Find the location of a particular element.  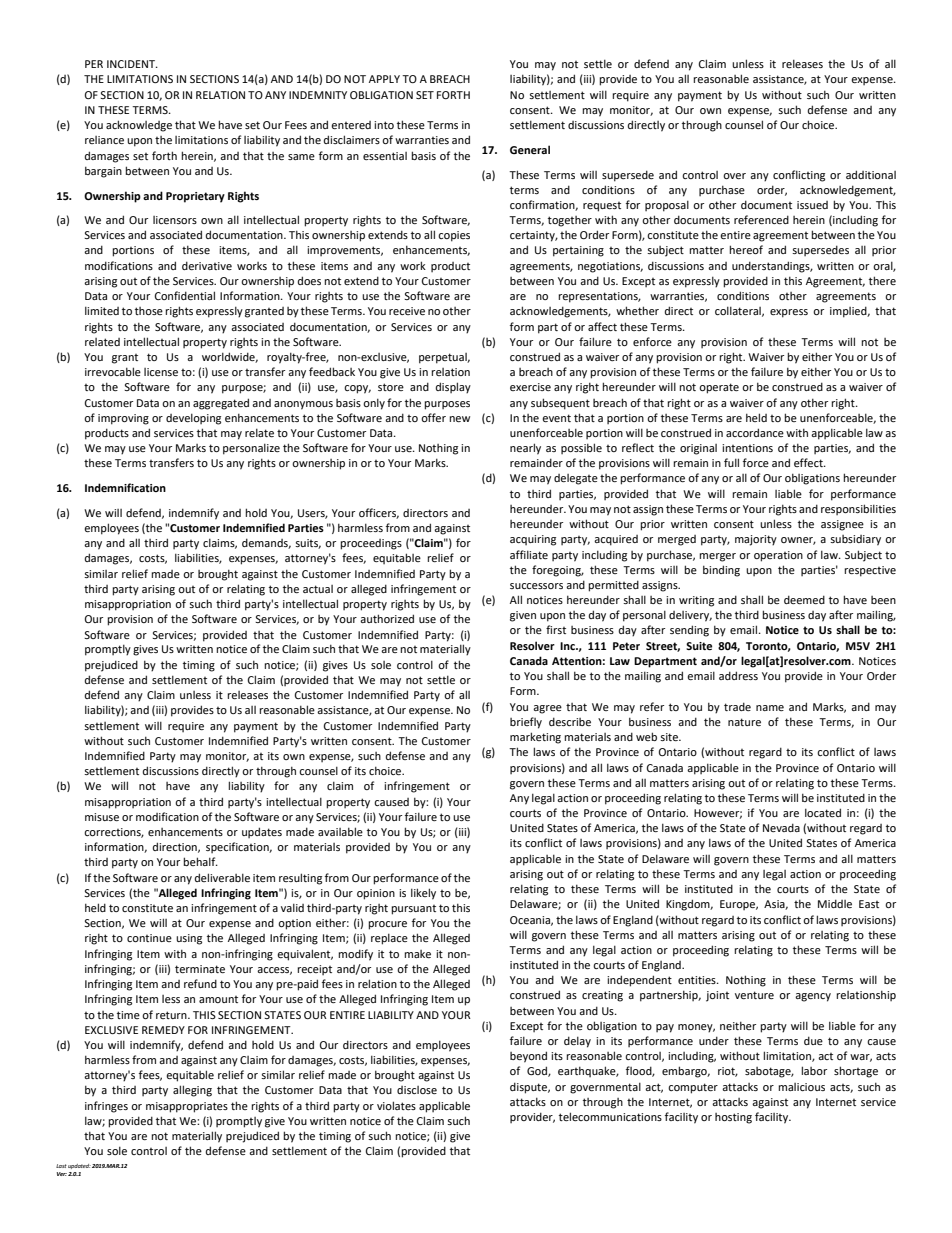

APPLY is located at coordinates (384, 79).
